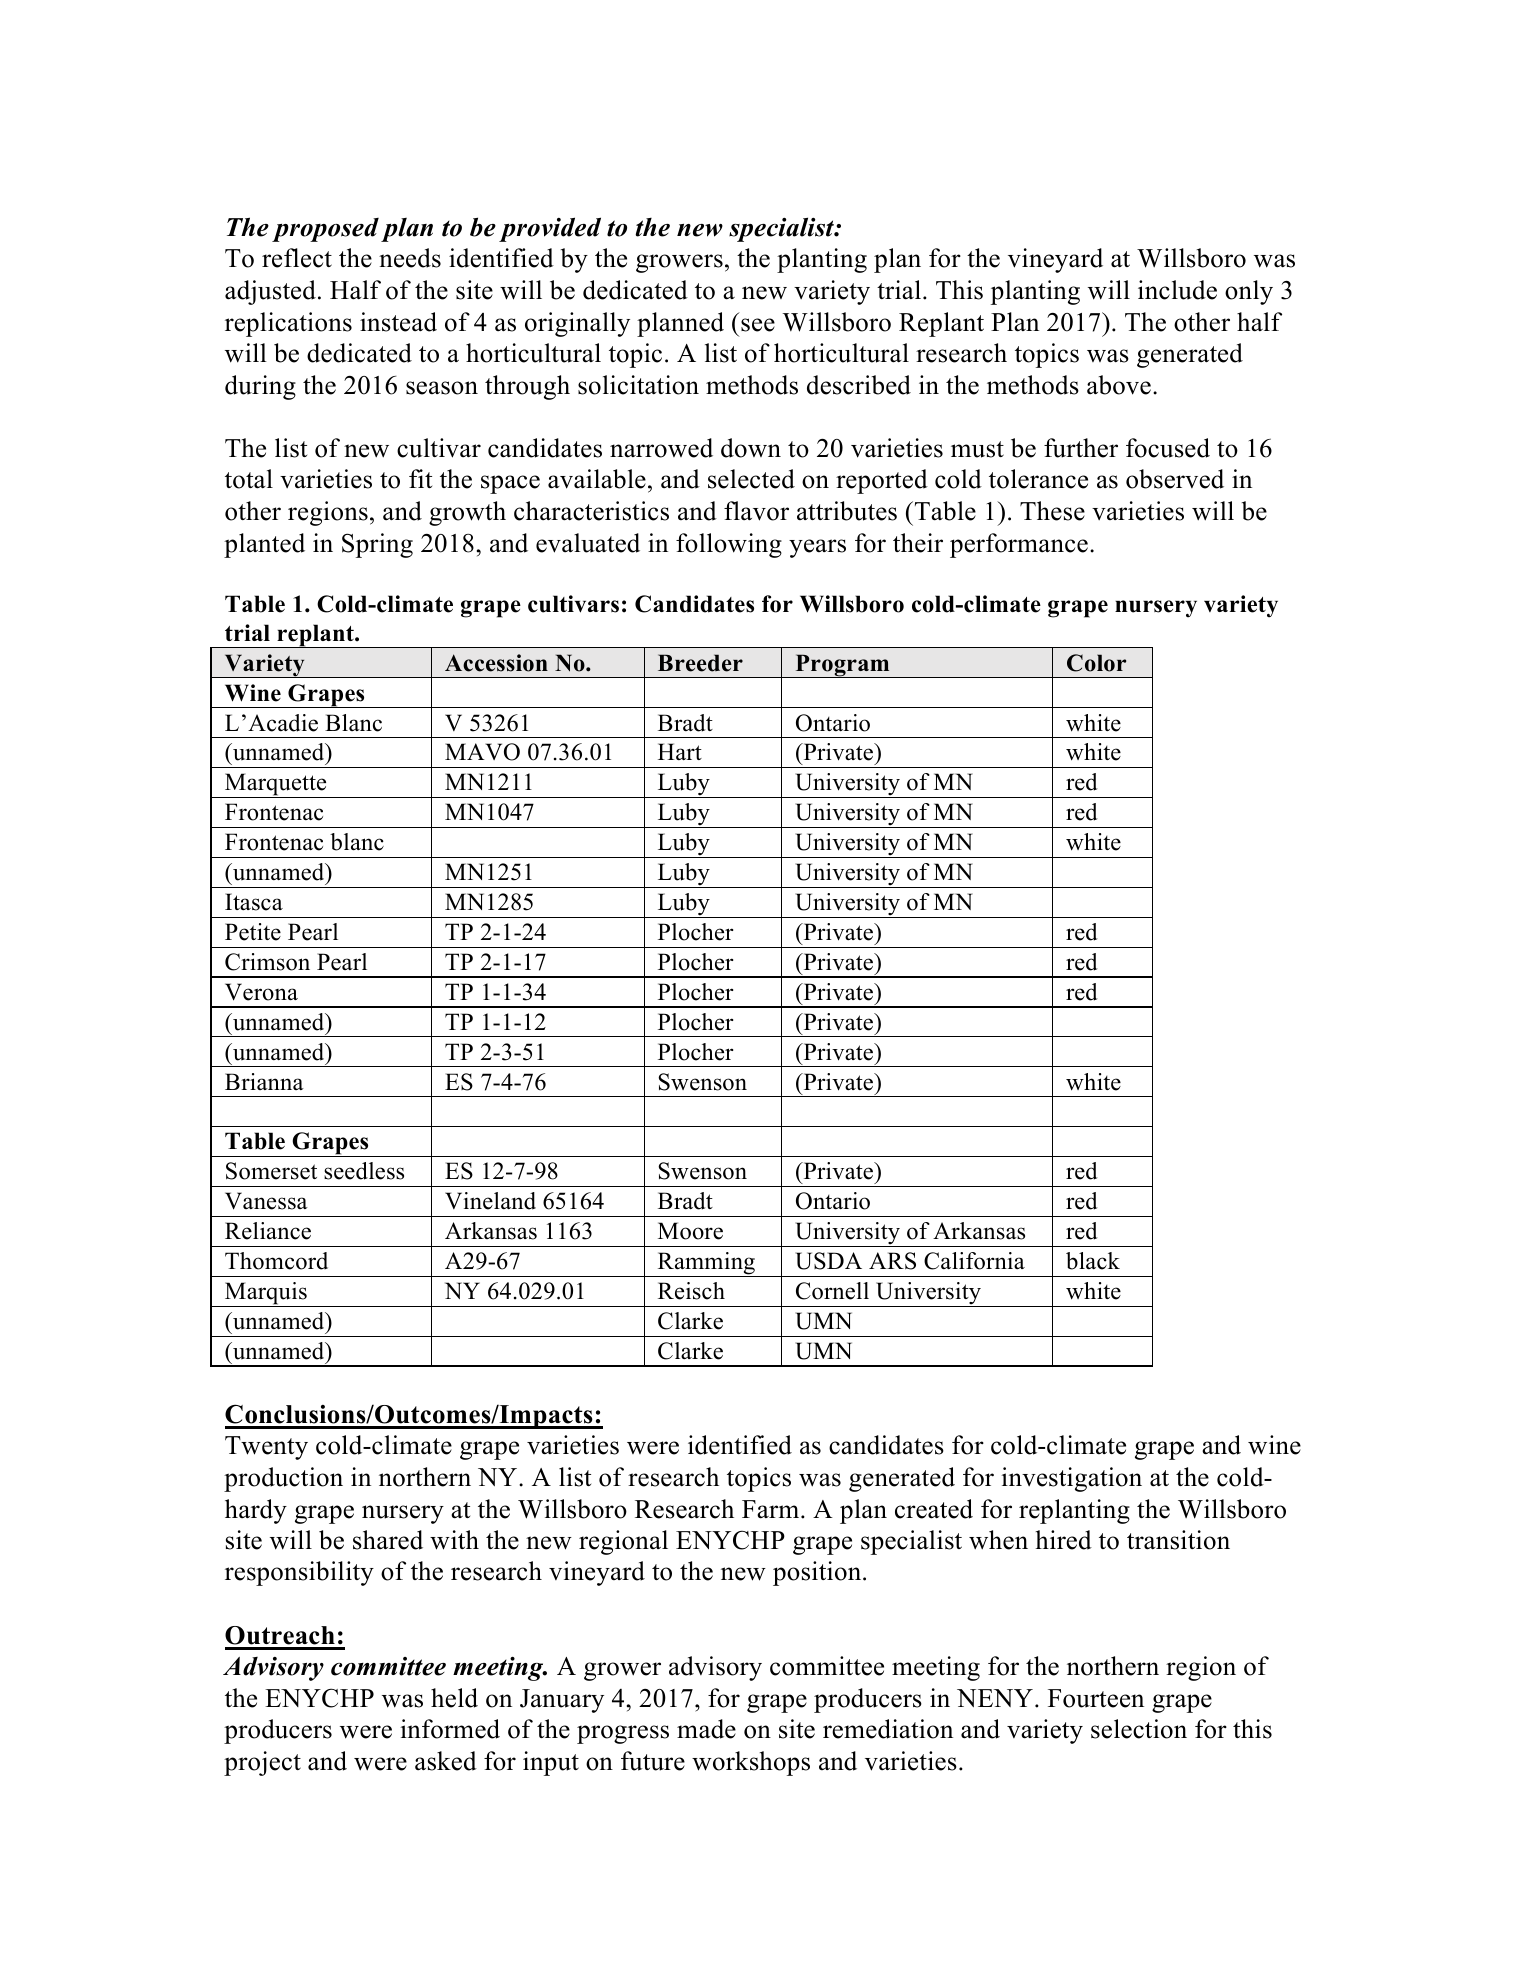  What do you see at coordinates (859, 385) in the document?
I see `described` at bounding box center [859, 385].
